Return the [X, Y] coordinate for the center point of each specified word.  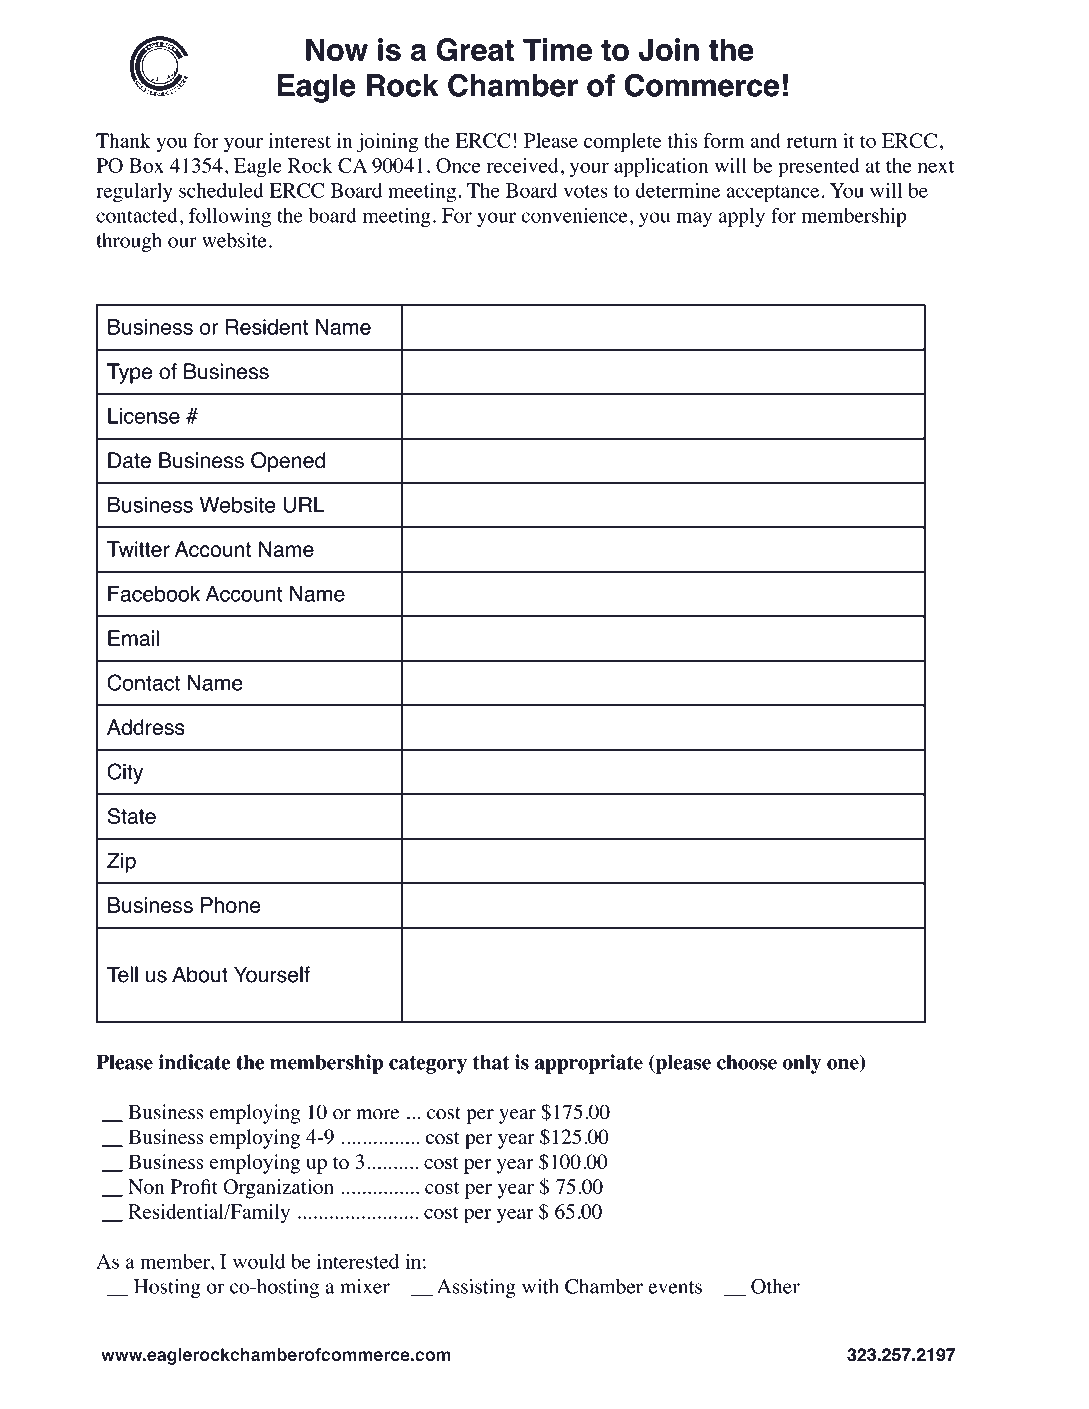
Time [557, 49]
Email [133, 638]
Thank [123, 140]
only [802, 1064]
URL [304, 505]
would [259, 1261]
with [540, 1286]
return [811, 142]
